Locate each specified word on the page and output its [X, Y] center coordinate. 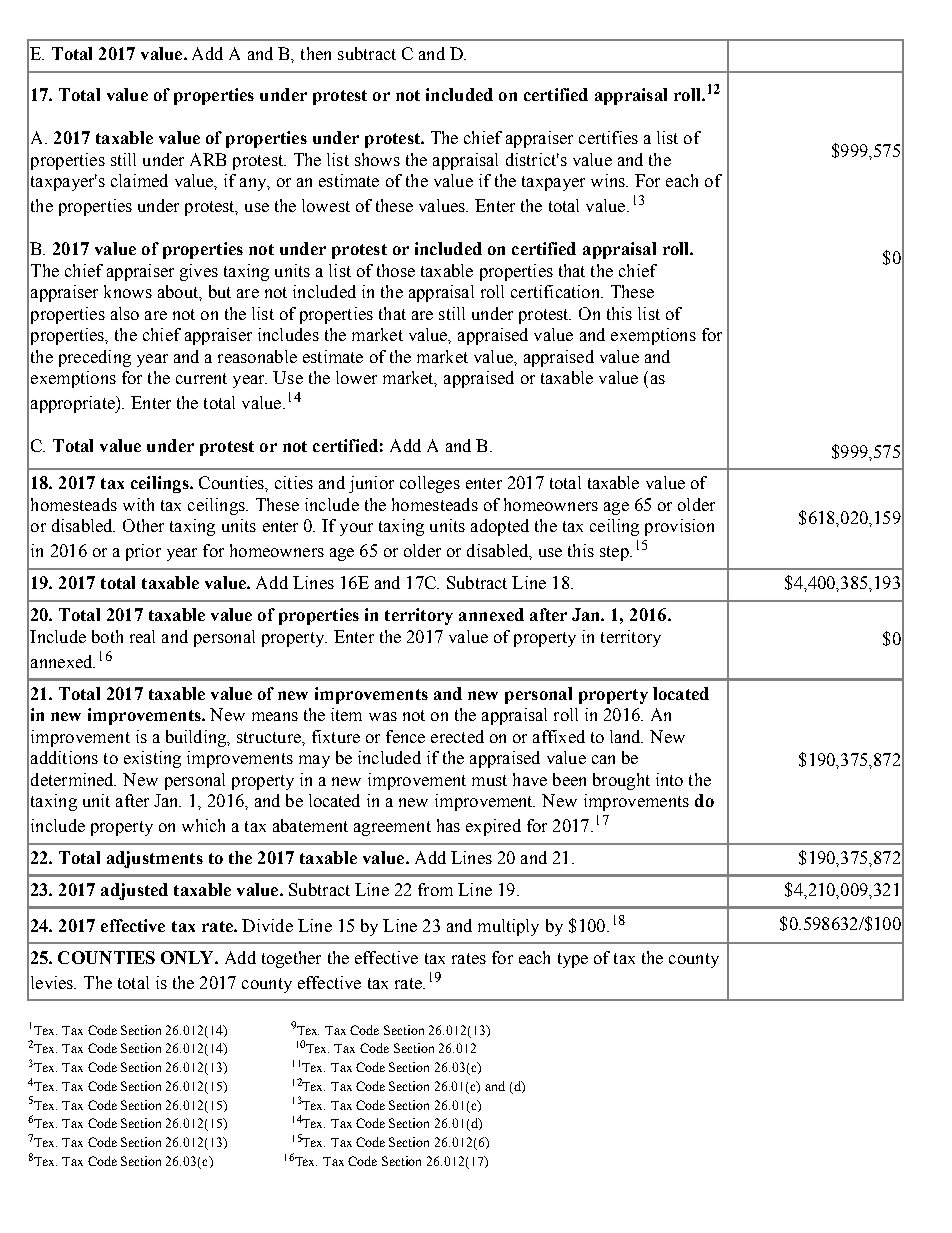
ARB [208, 159]
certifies [608, 137]
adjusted [134, 891]
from [435, 889]
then [316, 53]
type [573, 960]
